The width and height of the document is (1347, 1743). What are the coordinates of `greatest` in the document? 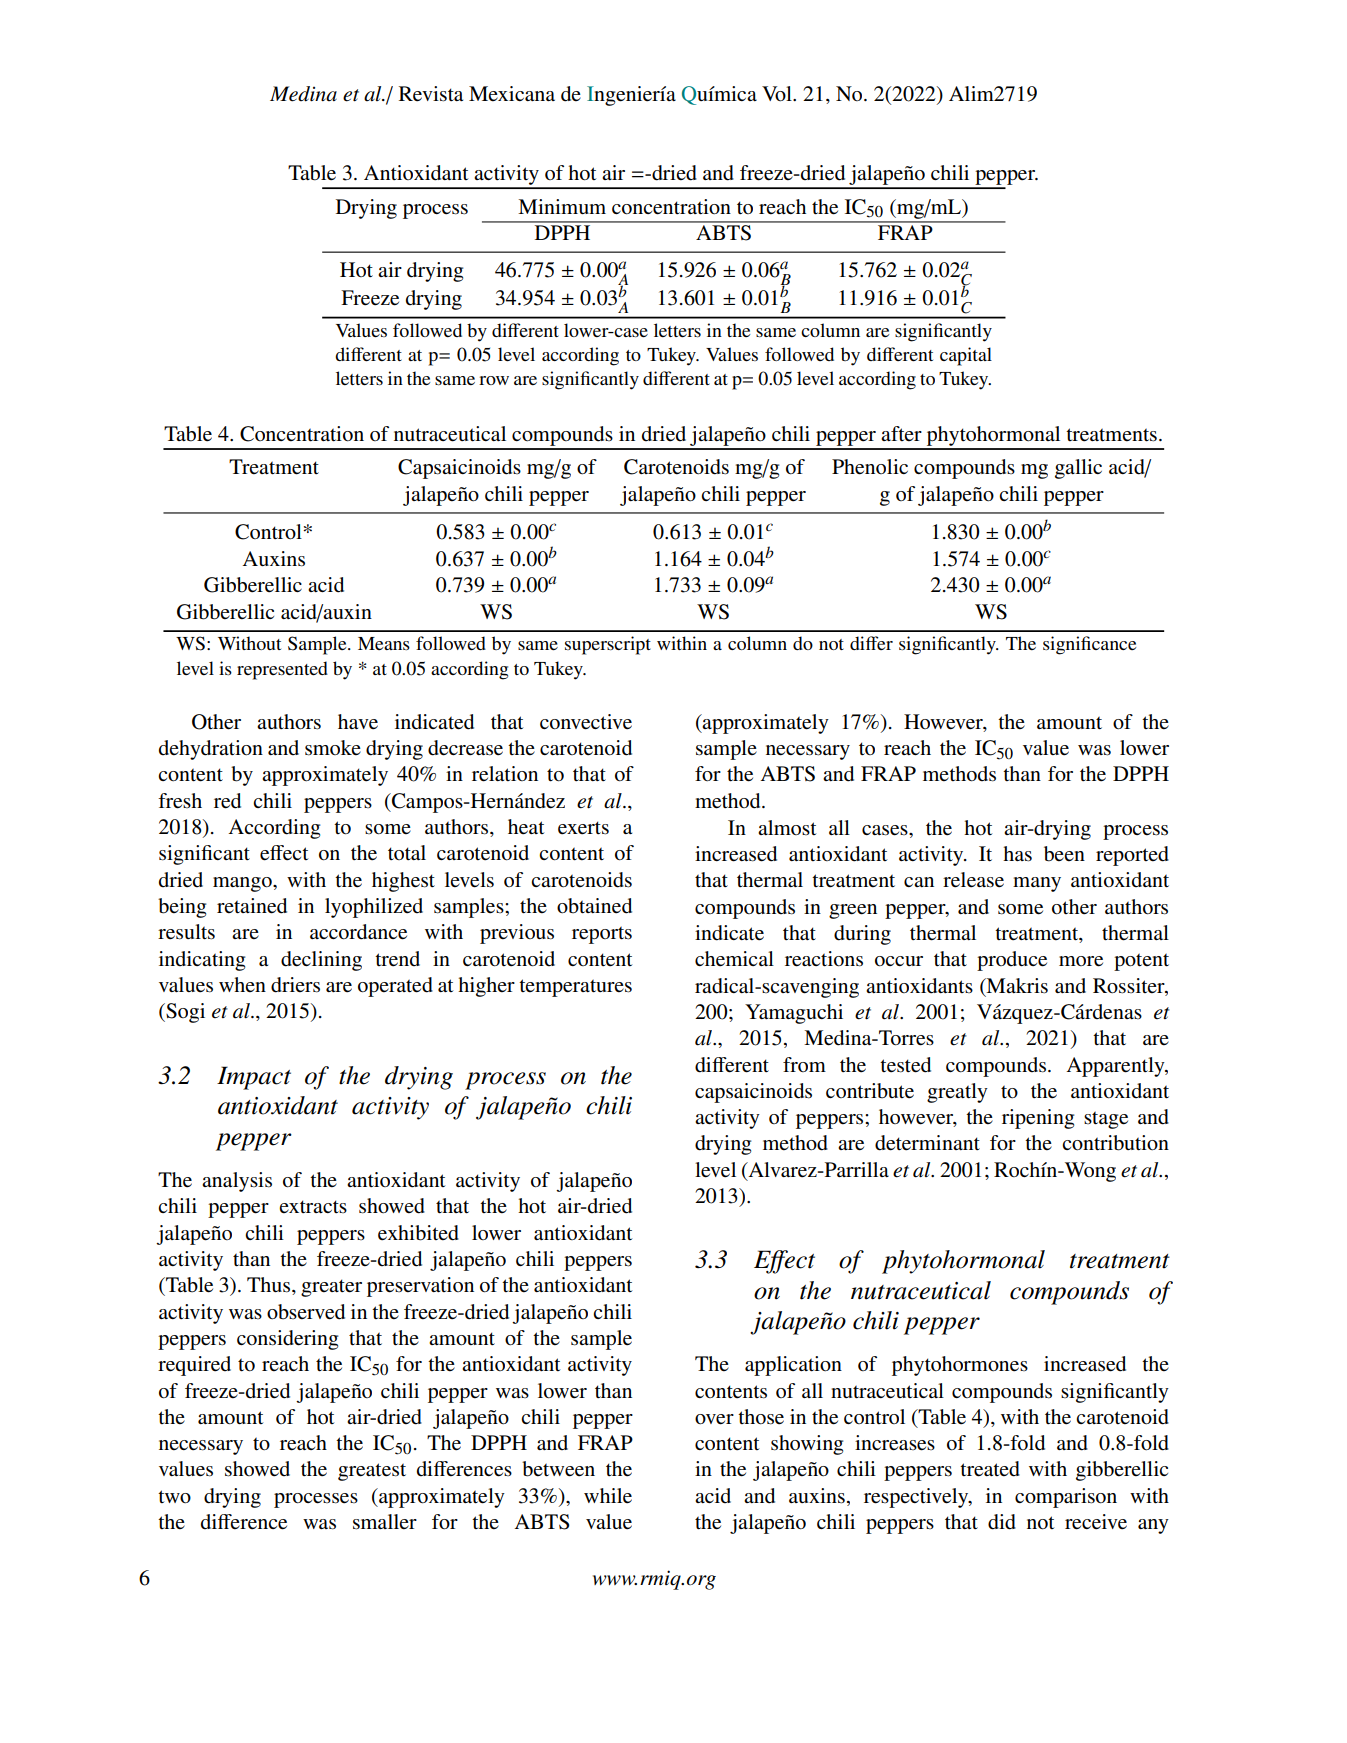 It's located at (372, 1472).
